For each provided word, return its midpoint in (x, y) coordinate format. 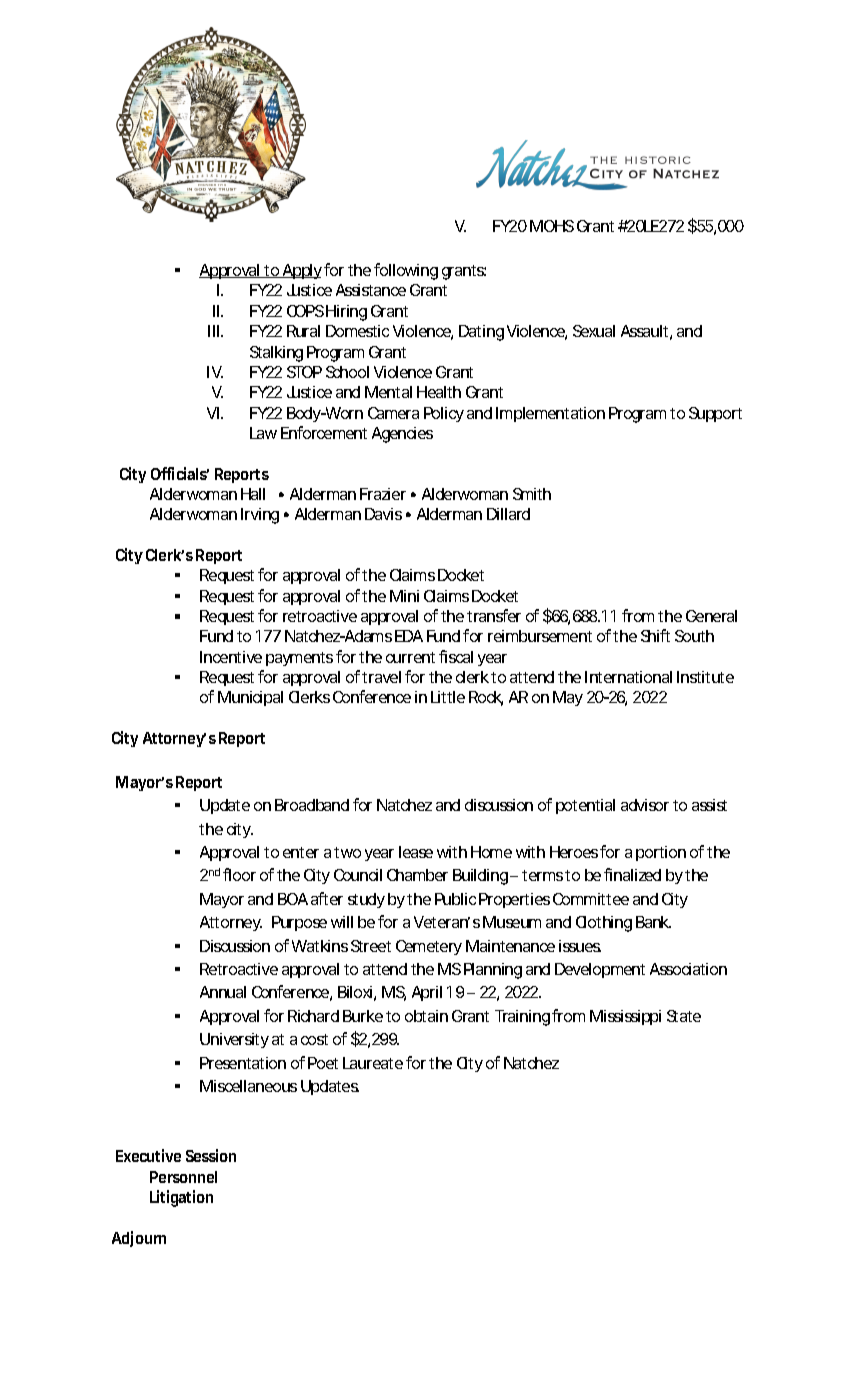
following (406, 271)
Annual (223, 992)
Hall (253, 494)
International (628, 677)
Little (448, 697)
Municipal (250, 698)
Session (211, 1155)
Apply (301, 271)
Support (715, 414)
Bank (653, 922)
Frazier (383, 494)
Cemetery (429, 947)
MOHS (552, 226)
